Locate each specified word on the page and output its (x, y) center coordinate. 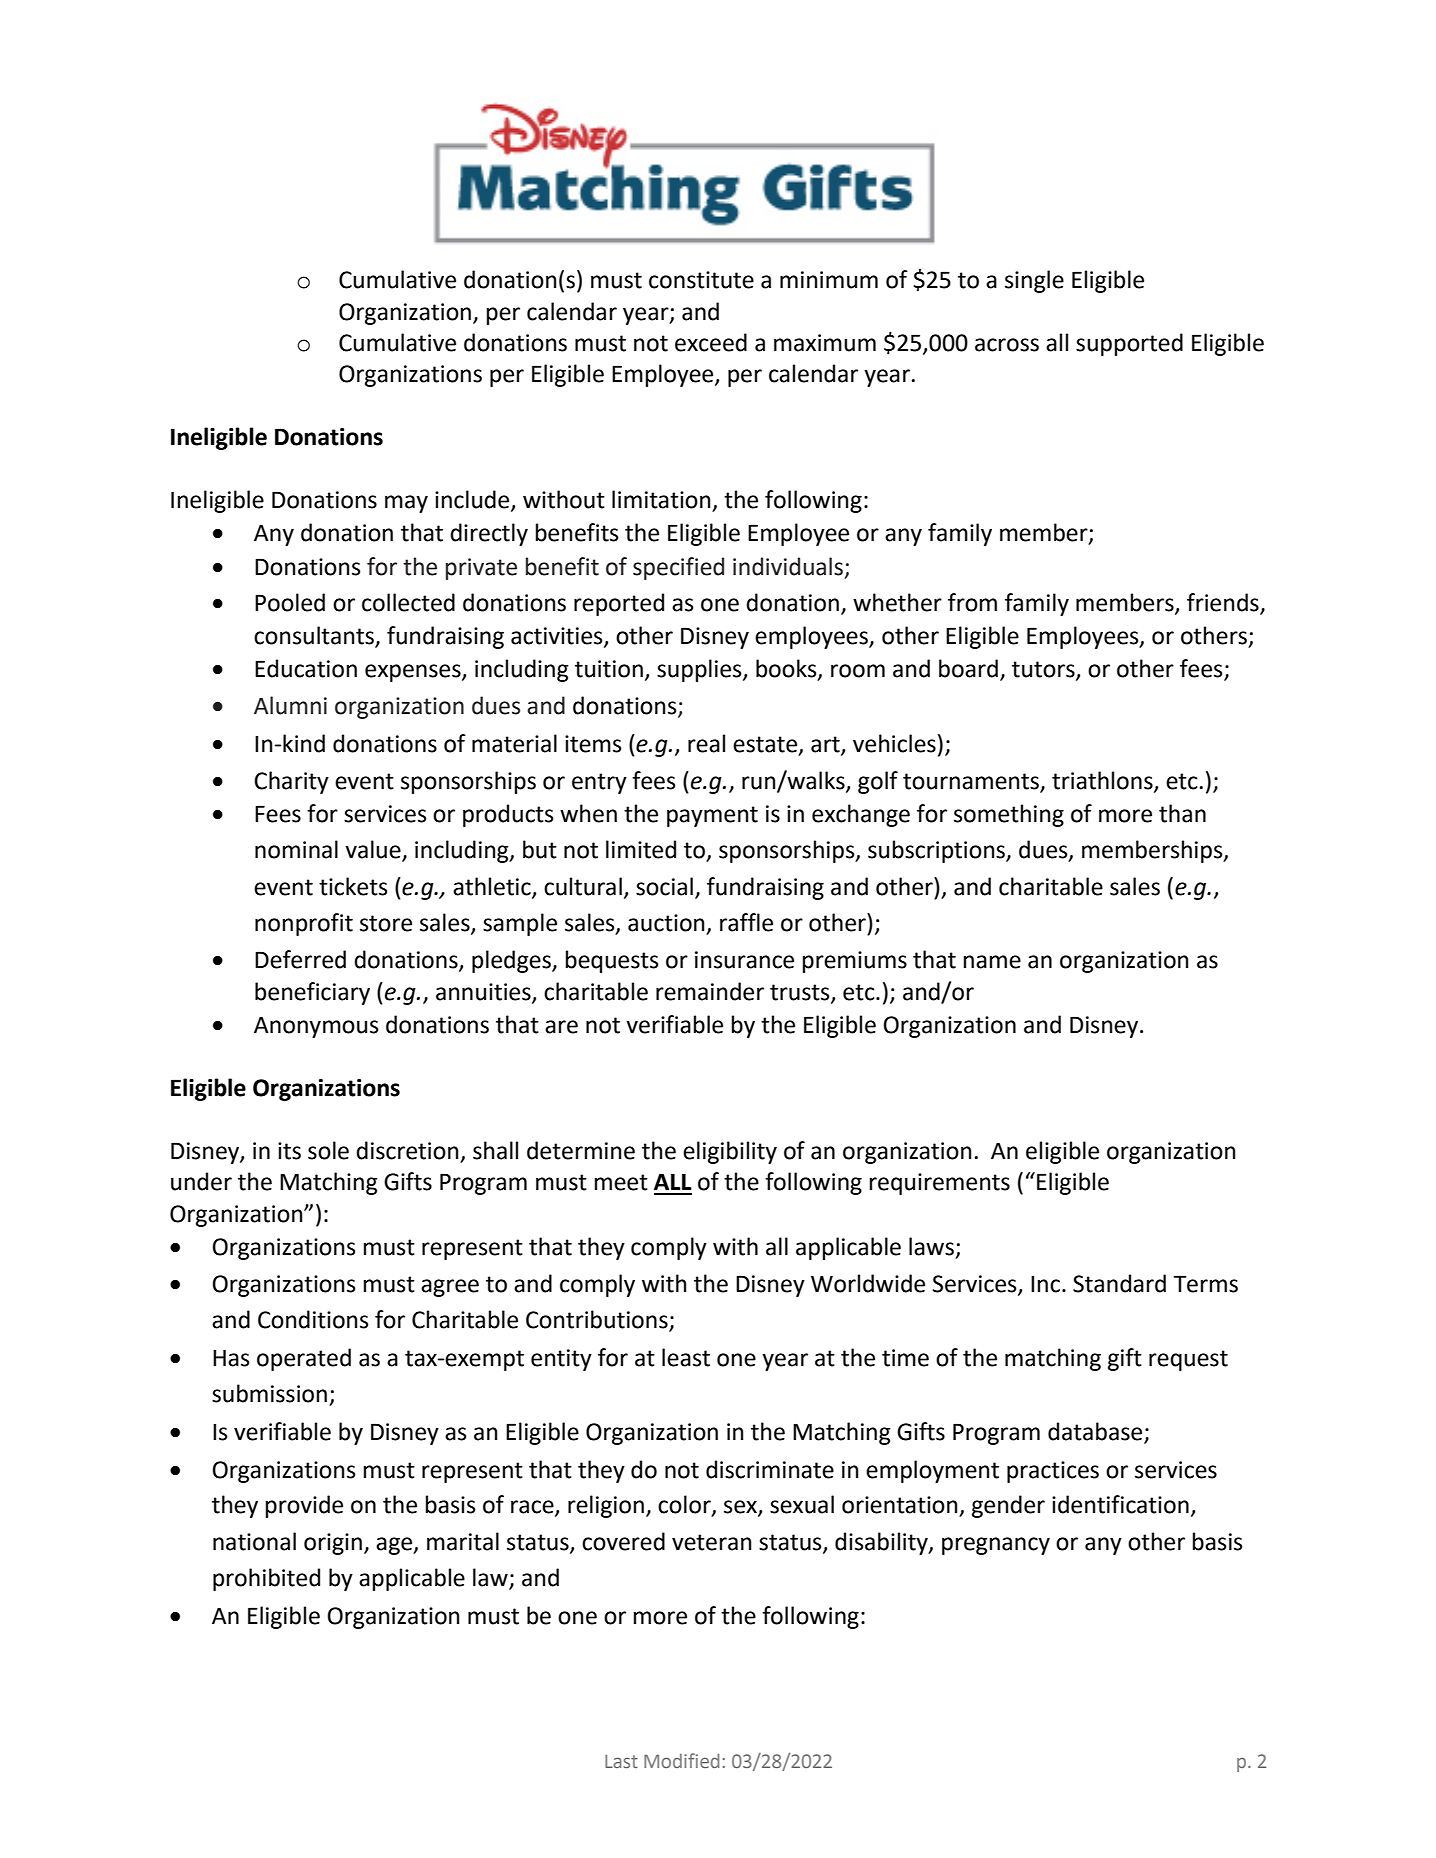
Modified (681, 1760)
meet (621, 1182)
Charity (291, 782)
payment (712, 816)
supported (1129, 344)
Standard (1119, 1283)
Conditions (313, 1319)
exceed (711, 342)
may (406, 504)
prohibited (266, 1579)
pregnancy (996, 1546)
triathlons (1103, 781)
